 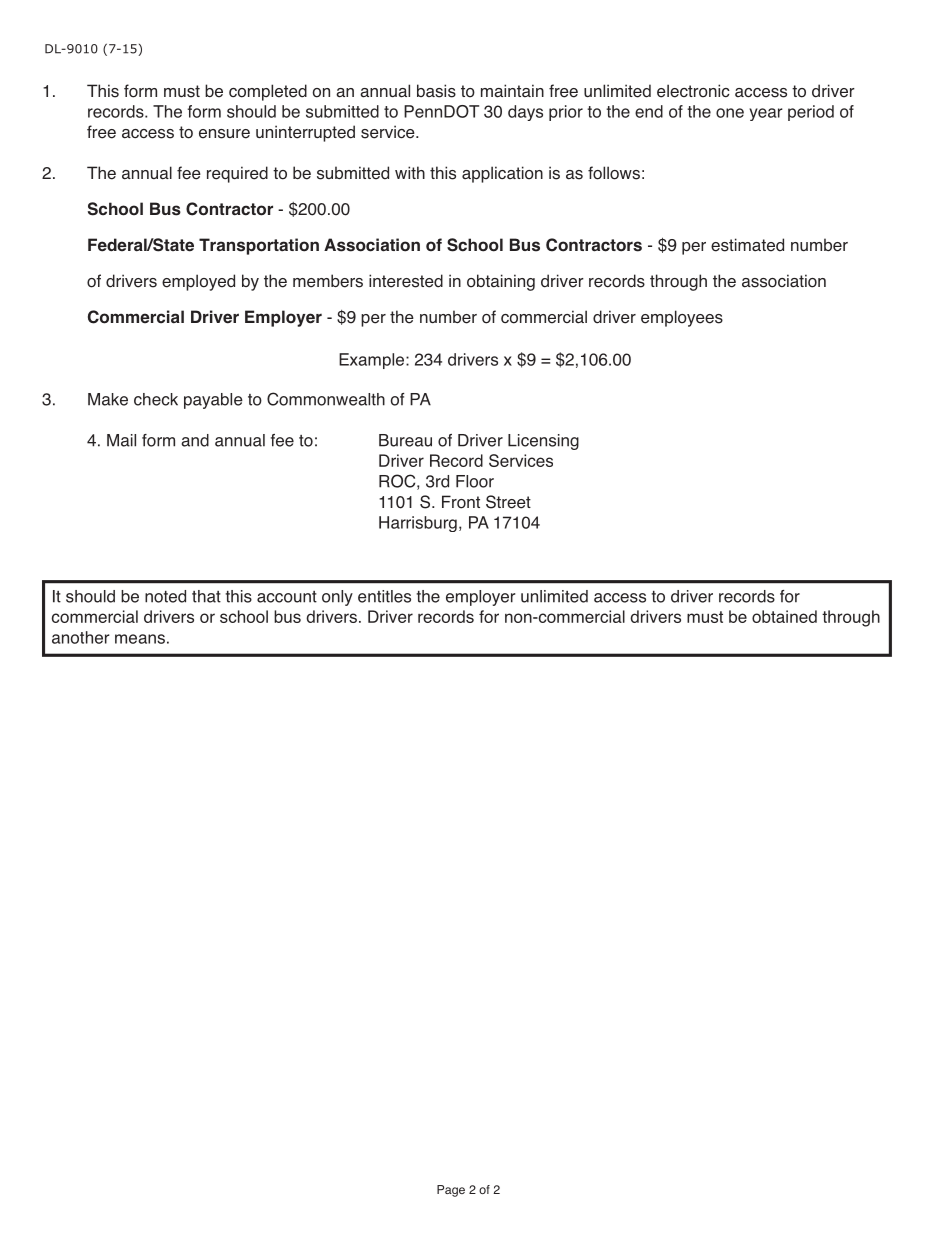 I want to click on obtained, so click(x=784, y=616).
